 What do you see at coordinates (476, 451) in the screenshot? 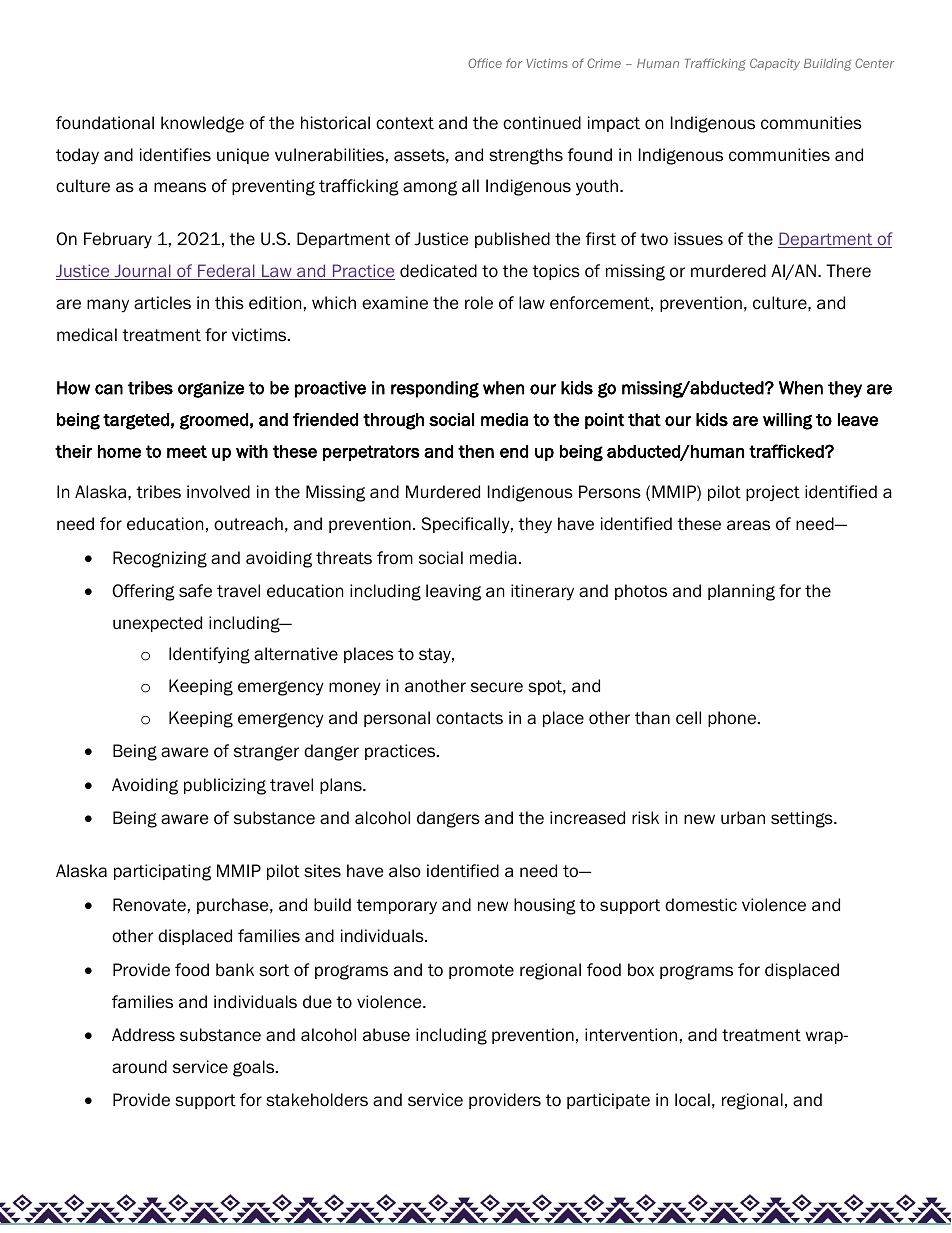
I see `then` at bounding box center [476, 451].
